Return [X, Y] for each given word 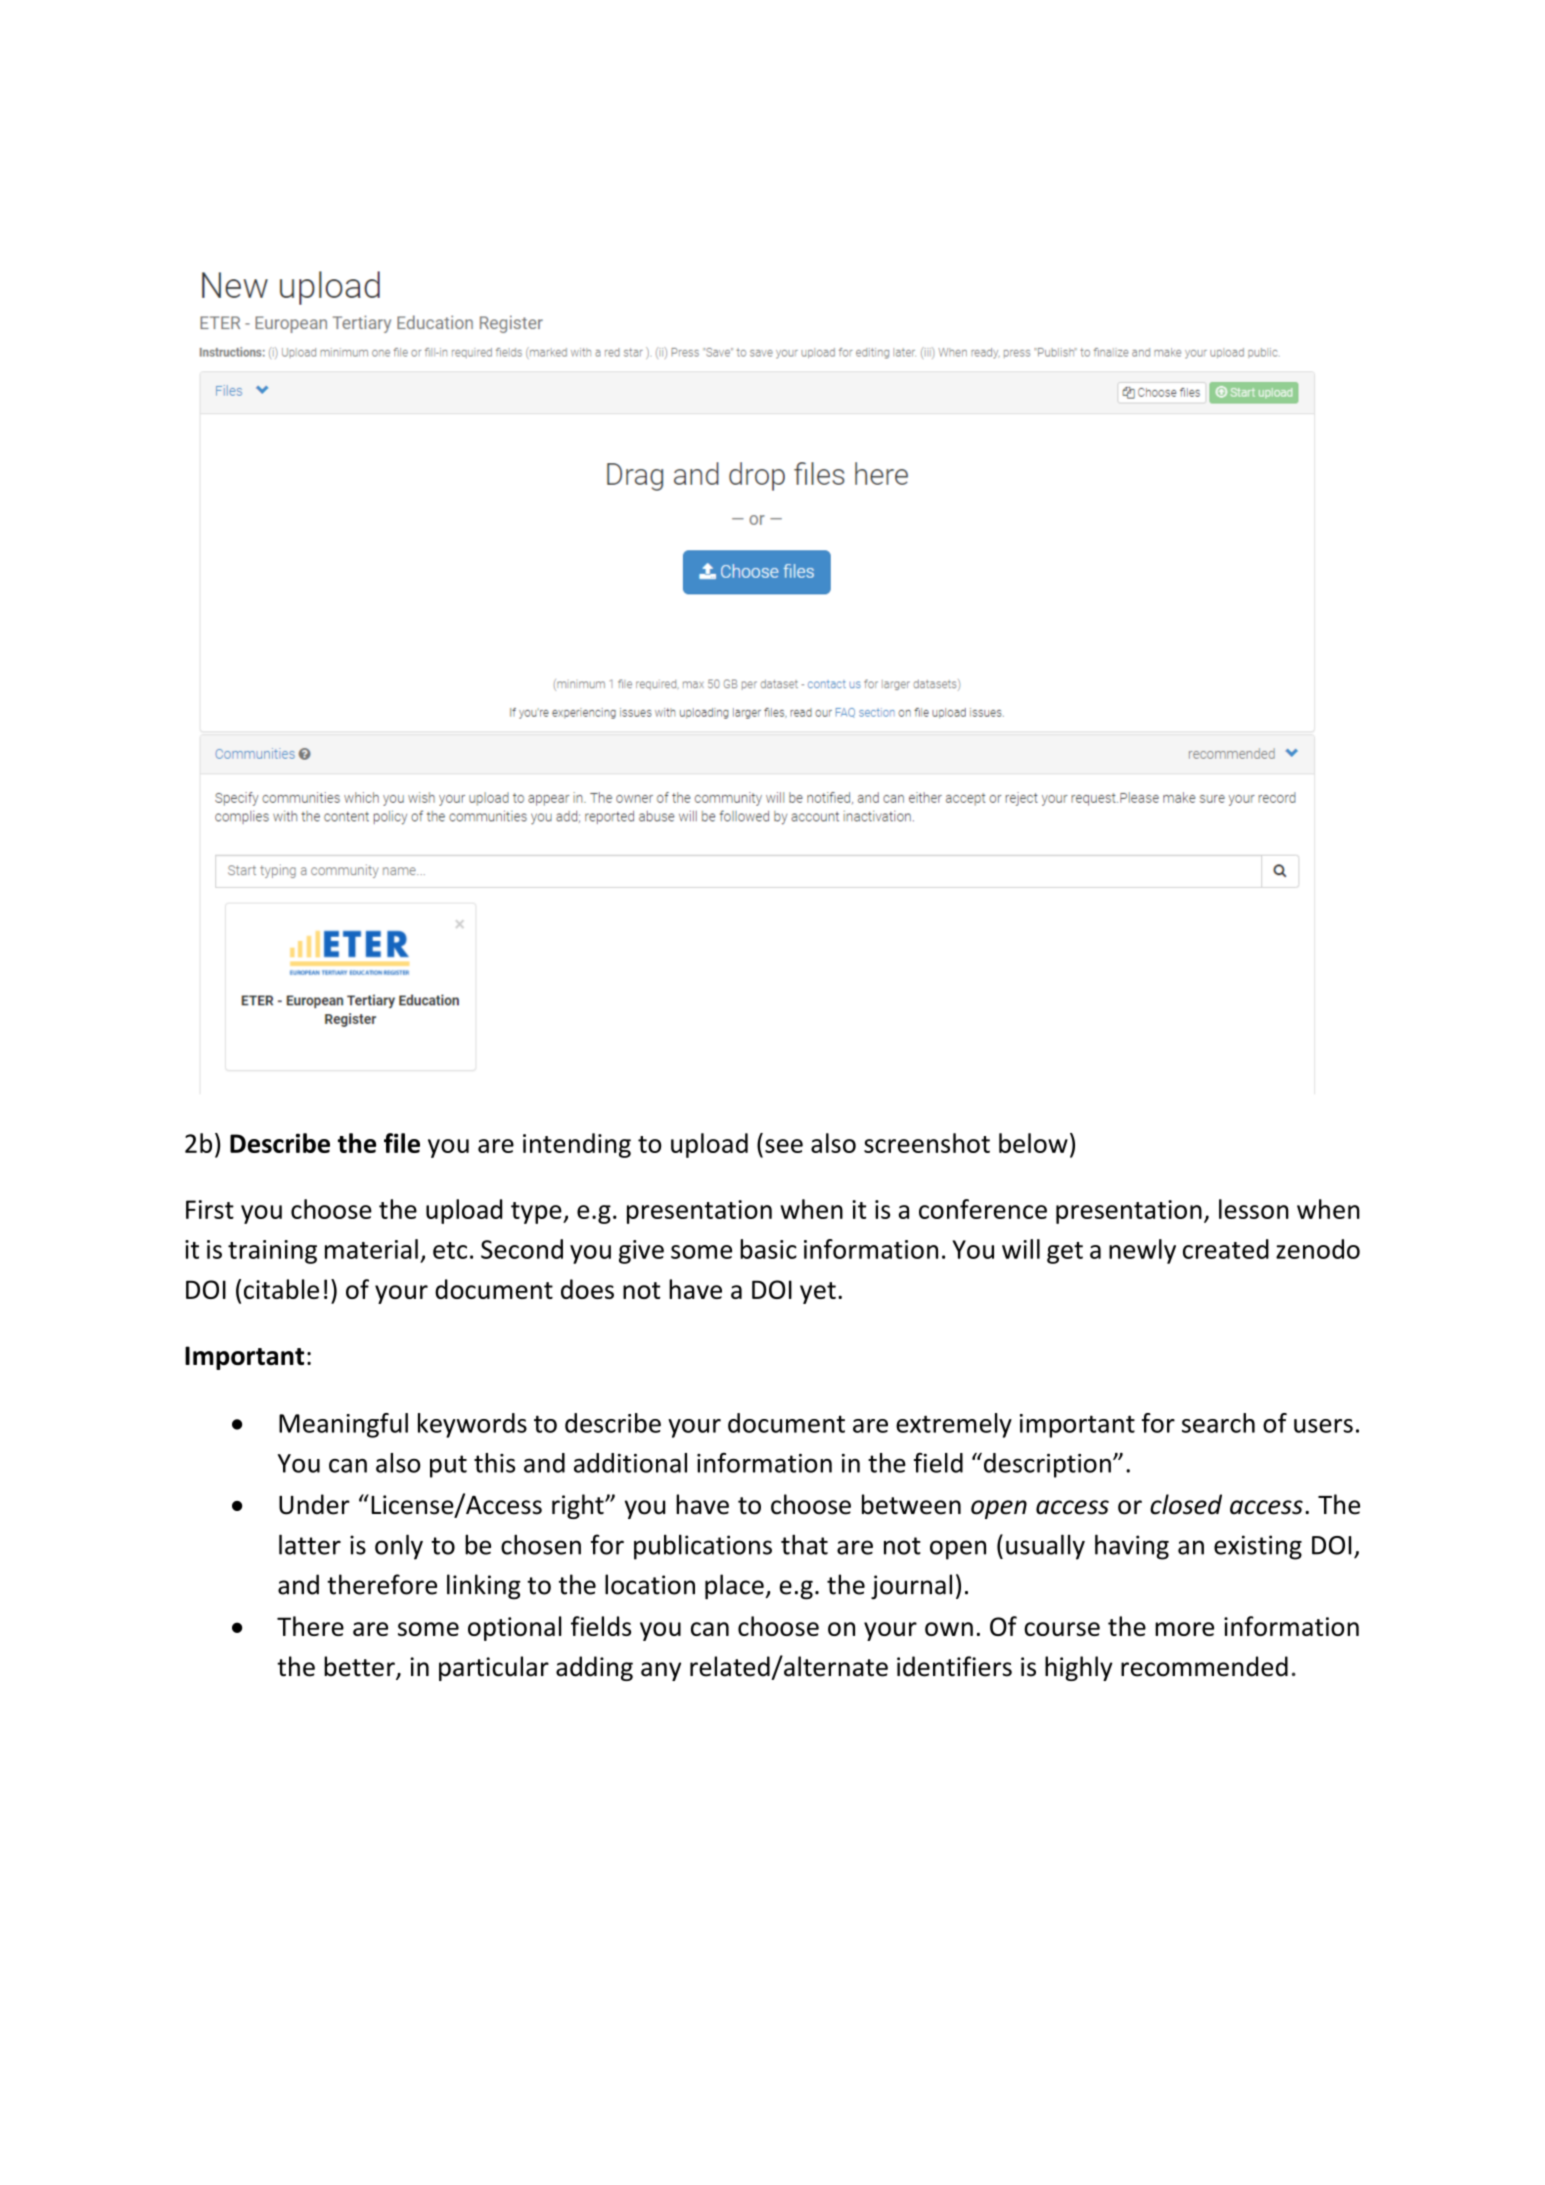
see [784, 1146]
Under [314, 1504]
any [661, 1671]
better [360, 1667]
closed [1186, 1504]
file [402, 1143]
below [1033, 1143]
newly [1142, 1251]
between [911, 1504]
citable [281, 1289]
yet [818, 1293]
